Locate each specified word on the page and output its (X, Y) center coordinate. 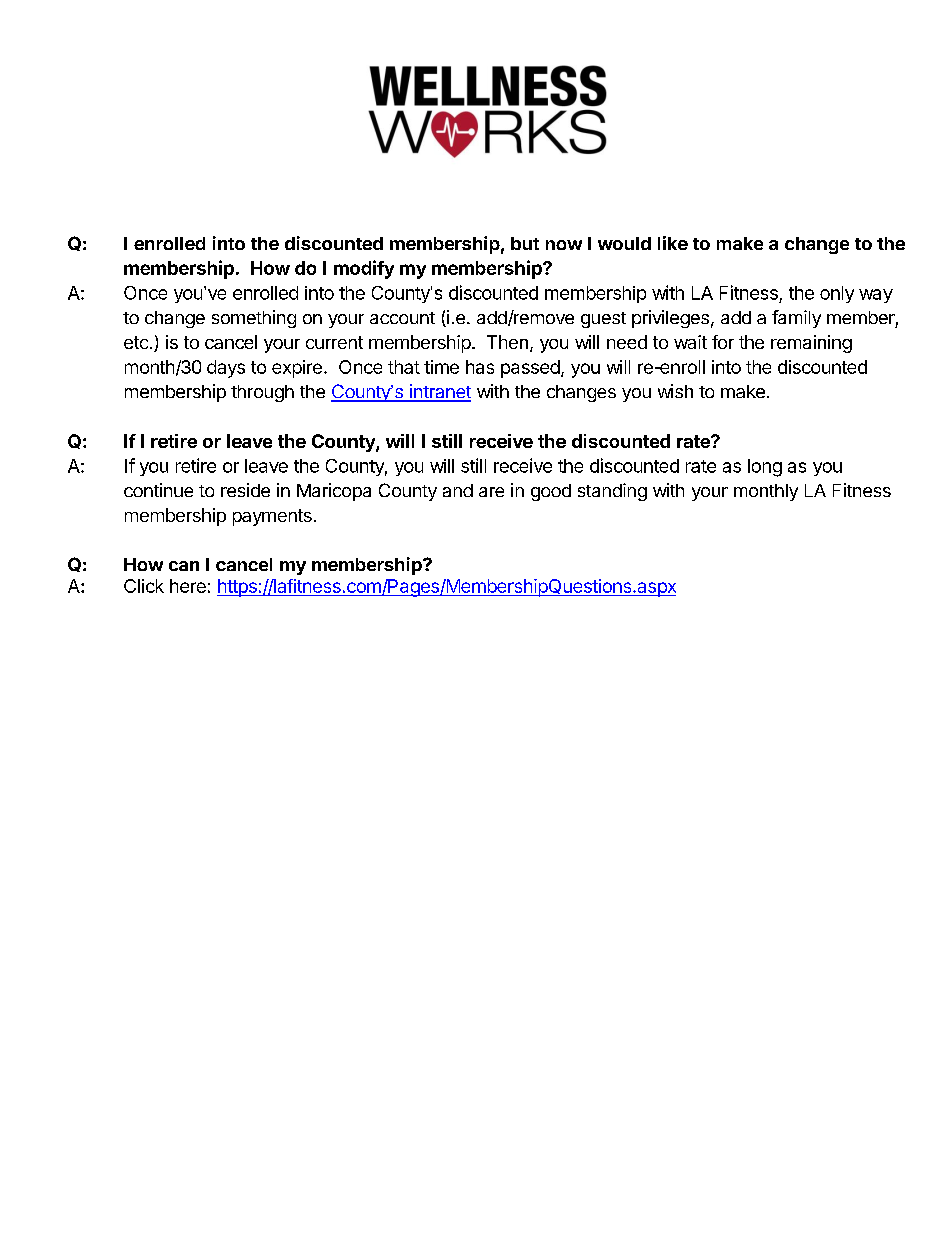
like (673, 243)
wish (675, 391)
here (188, 586)
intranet (439, 392)
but (525, 243)
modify (364, 269)
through (262, 393)
